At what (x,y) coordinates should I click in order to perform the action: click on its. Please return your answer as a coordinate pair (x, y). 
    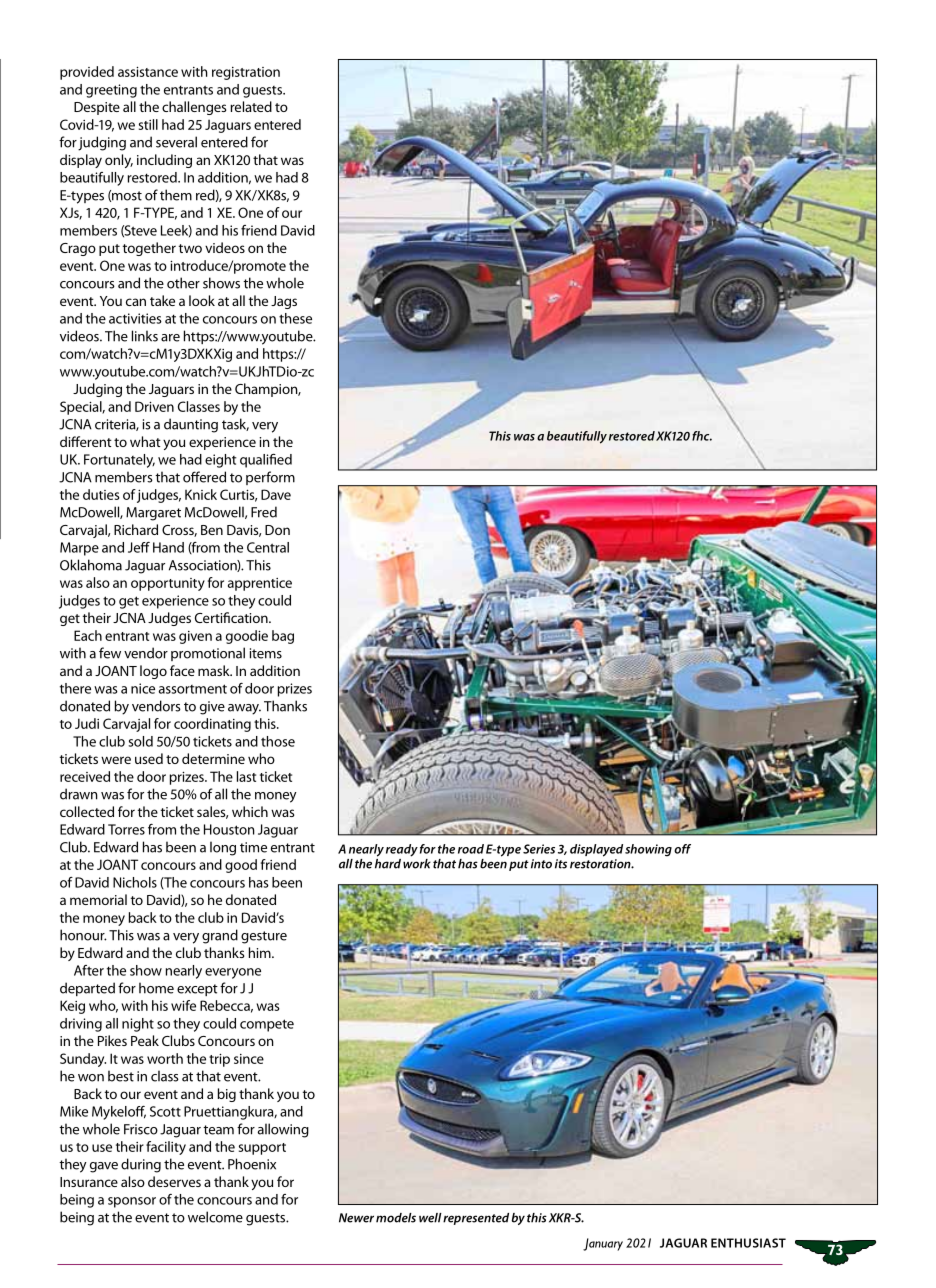
    Looking at the image, I should click on (561, 864).
